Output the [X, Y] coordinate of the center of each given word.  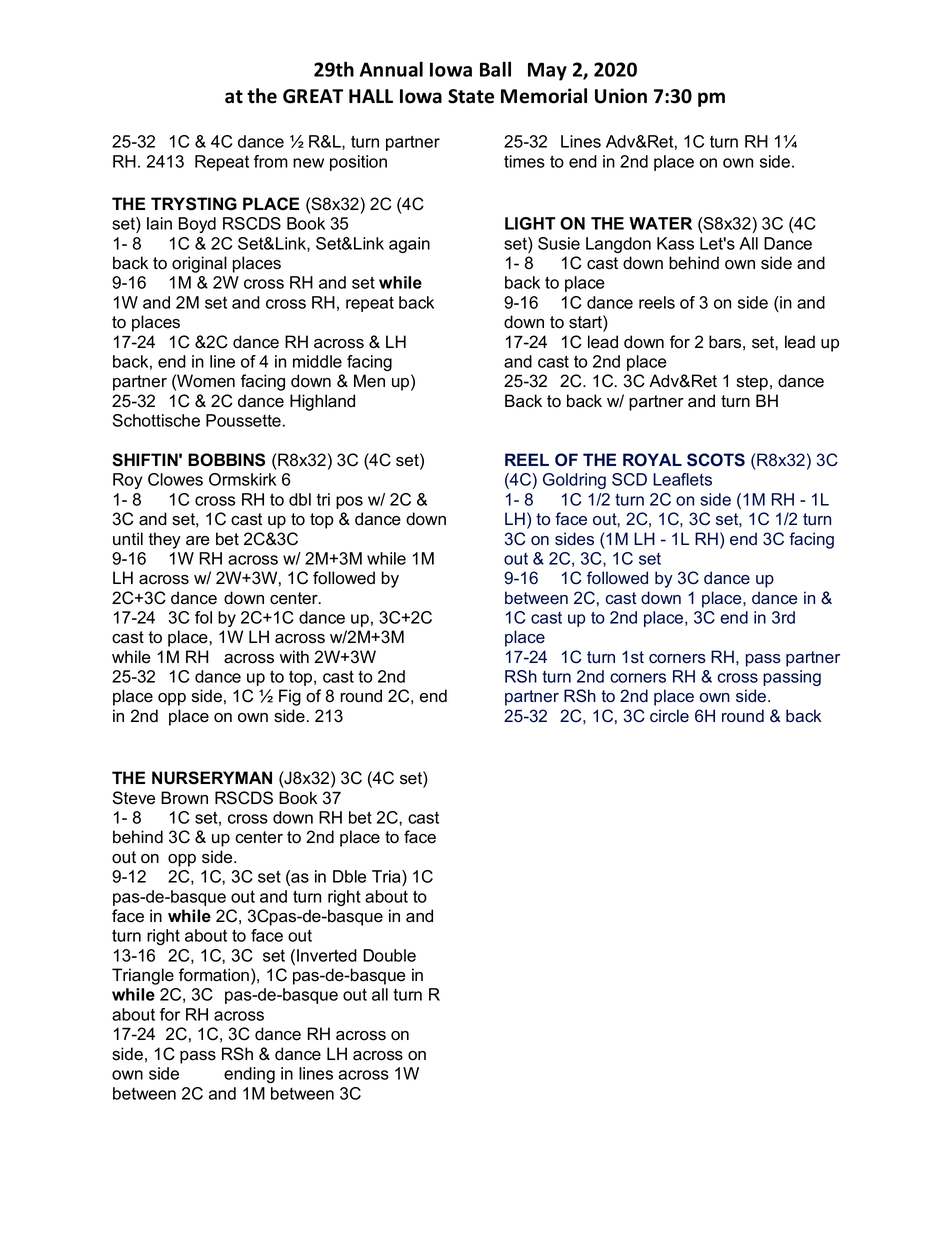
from [271, 161]
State [471, 96]
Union [621, 96]
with [294, 656]
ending [249, 1075]
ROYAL [652, 460]
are [198, 541]
